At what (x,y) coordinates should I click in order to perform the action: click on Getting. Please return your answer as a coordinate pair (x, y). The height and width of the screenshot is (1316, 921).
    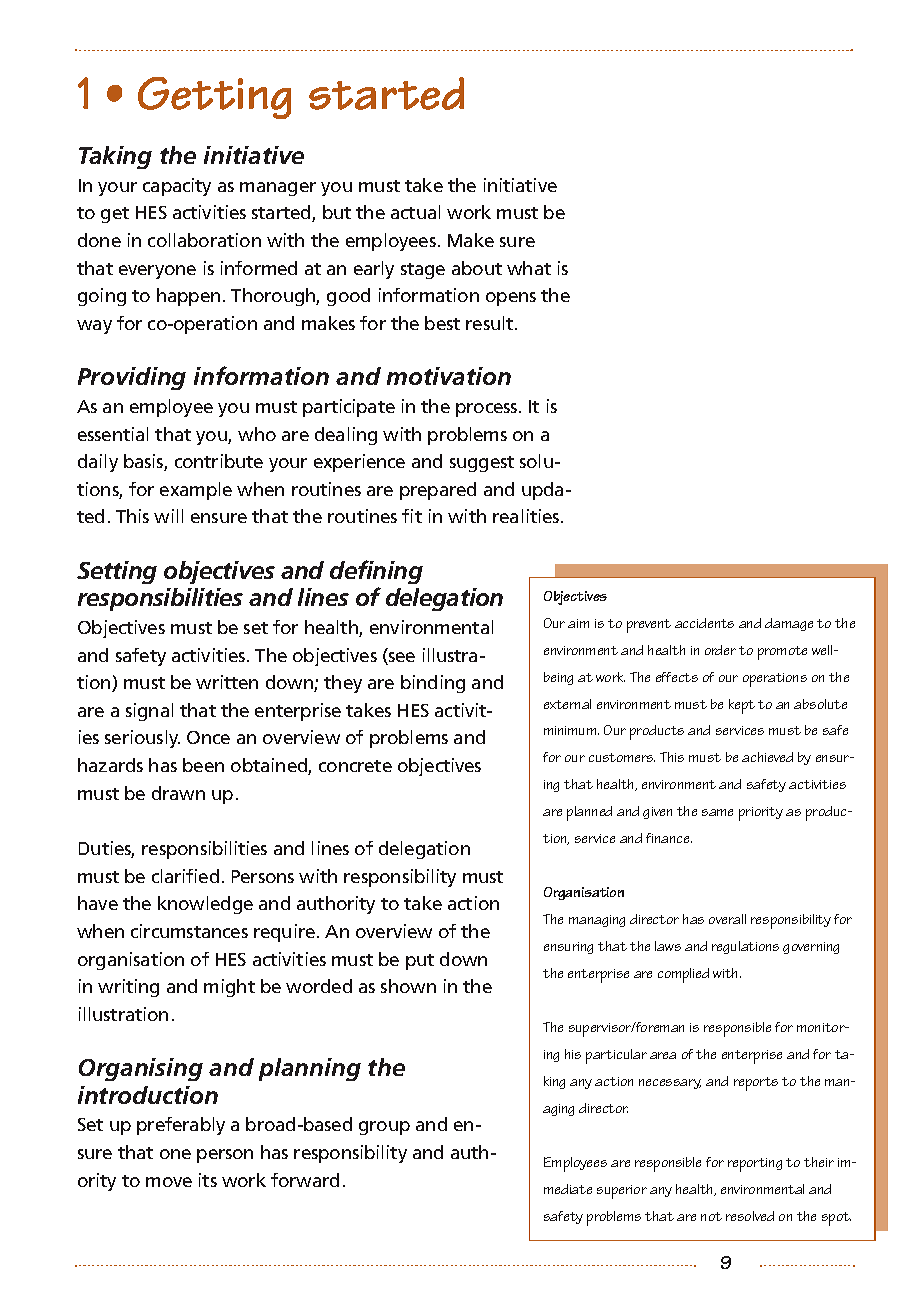
    Looking at the image, I should click on (214, 98).
